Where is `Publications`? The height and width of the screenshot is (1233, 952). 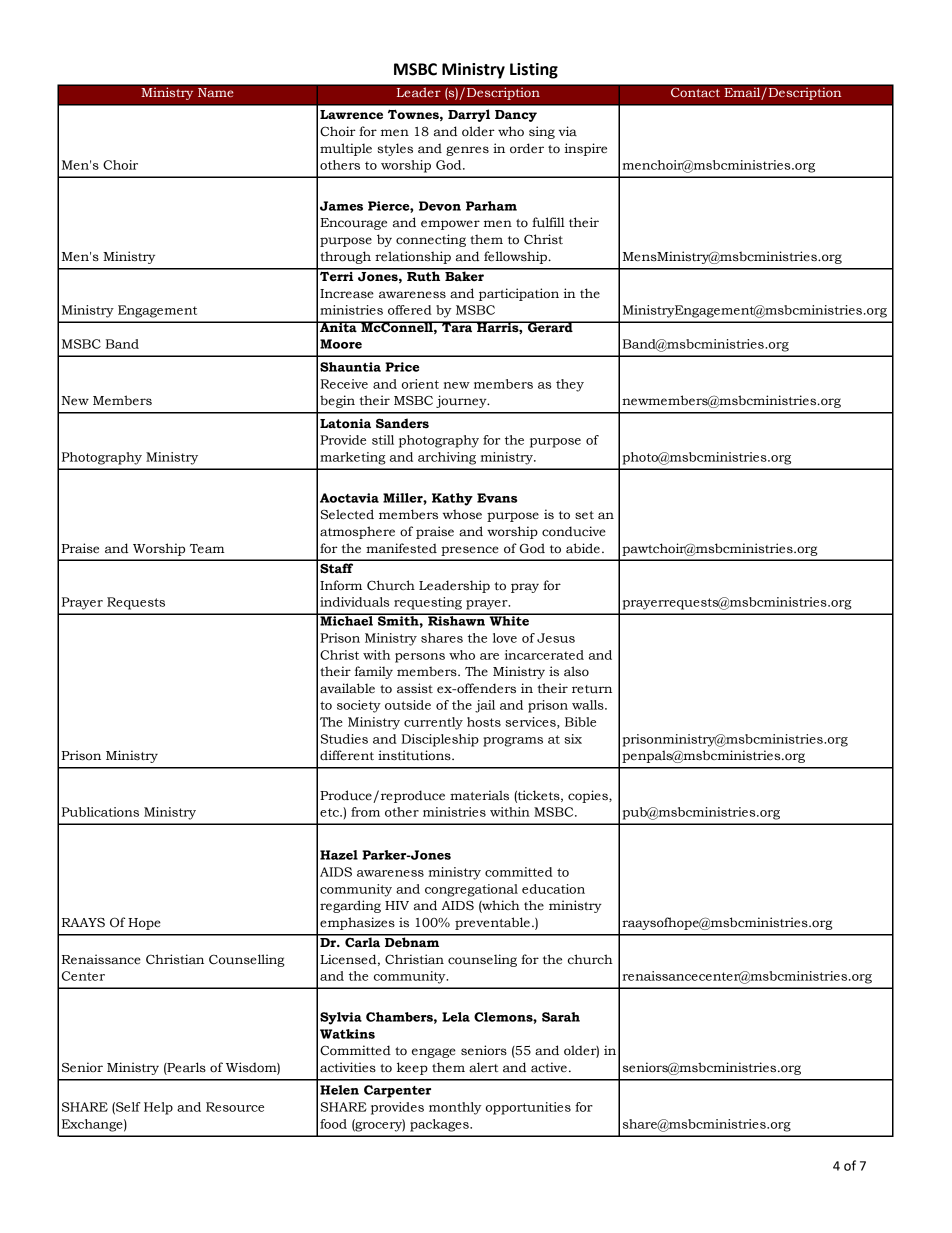 Publications is located at coordinates (100, 812).
